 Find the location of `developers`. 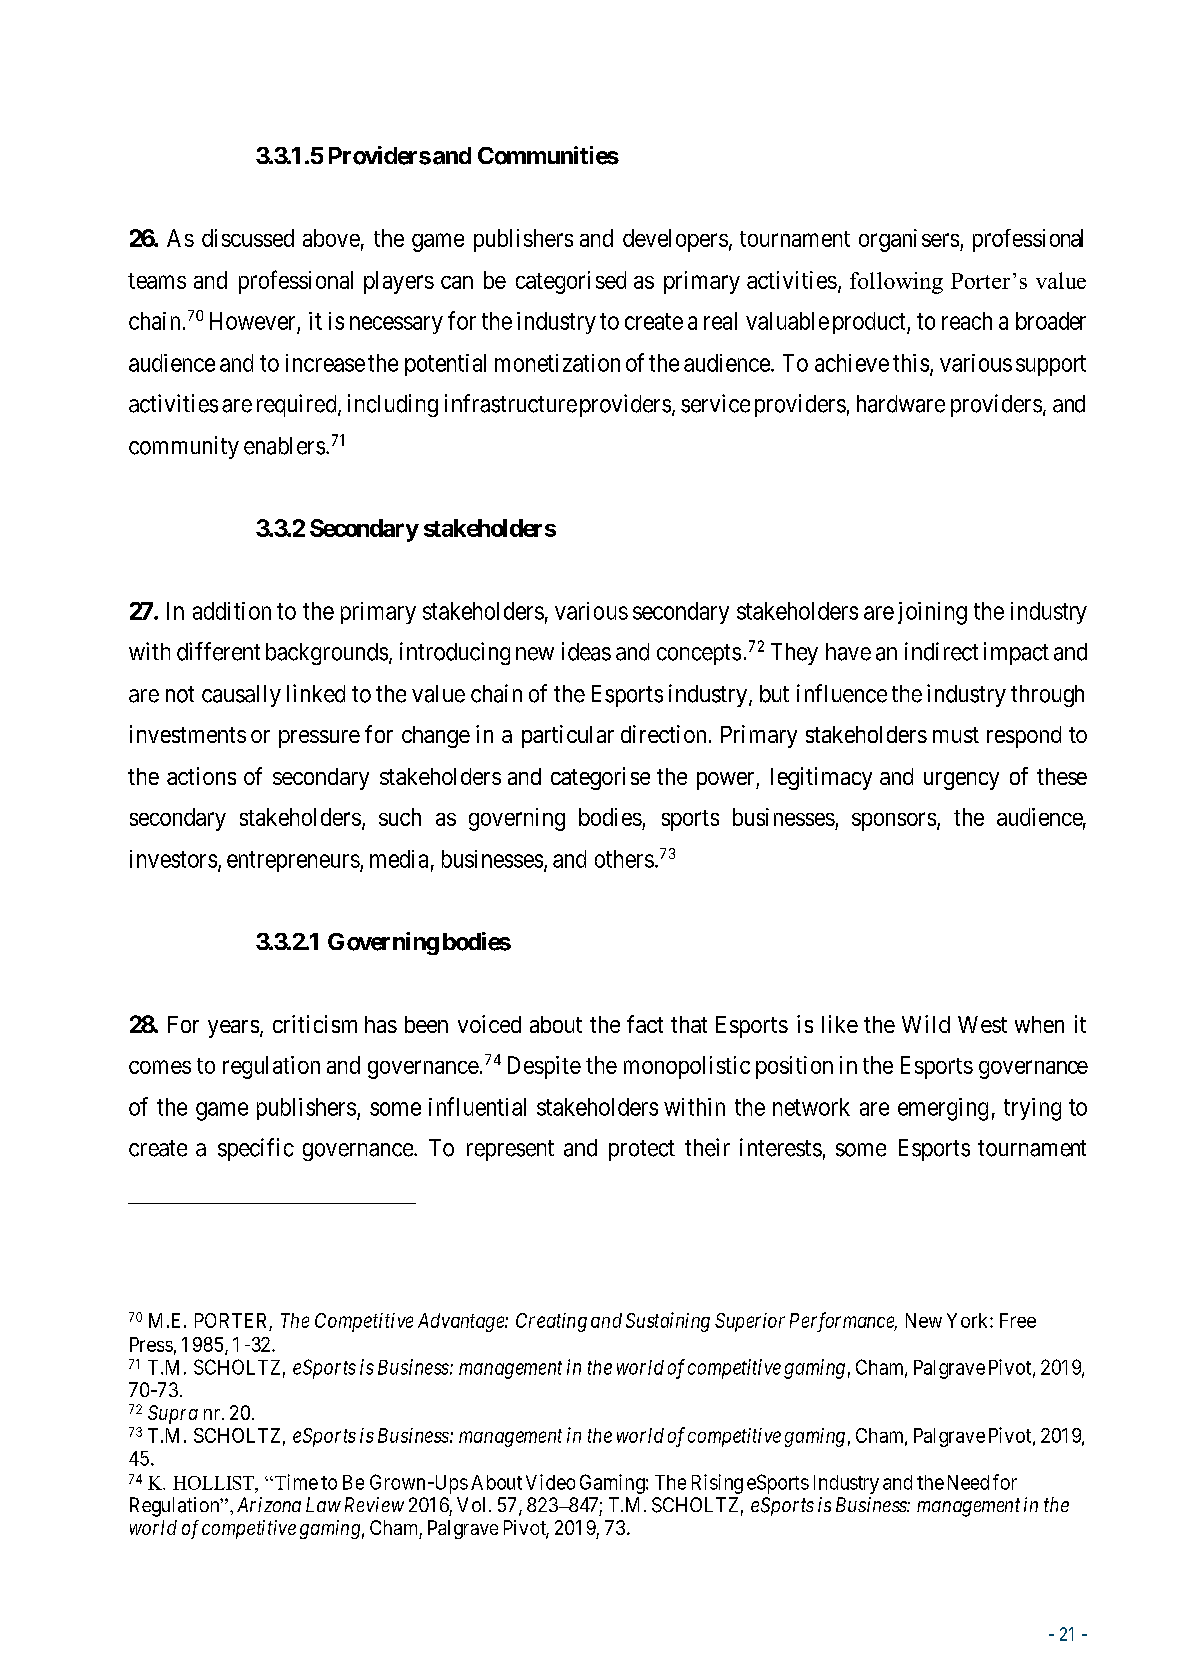

developers is located at coordinates (675, 240).
